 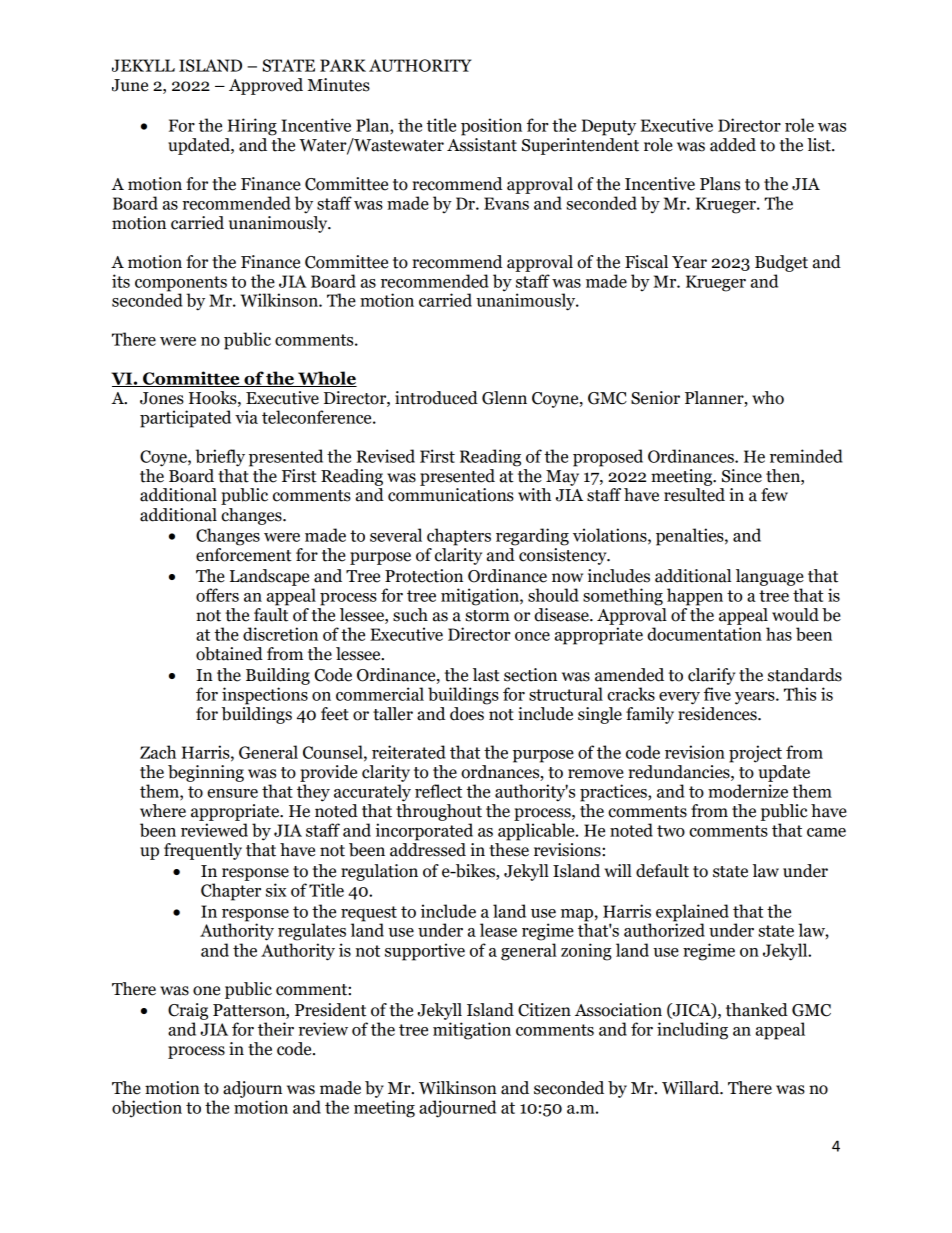 I want to click on language, so click(x=770, y=577).
